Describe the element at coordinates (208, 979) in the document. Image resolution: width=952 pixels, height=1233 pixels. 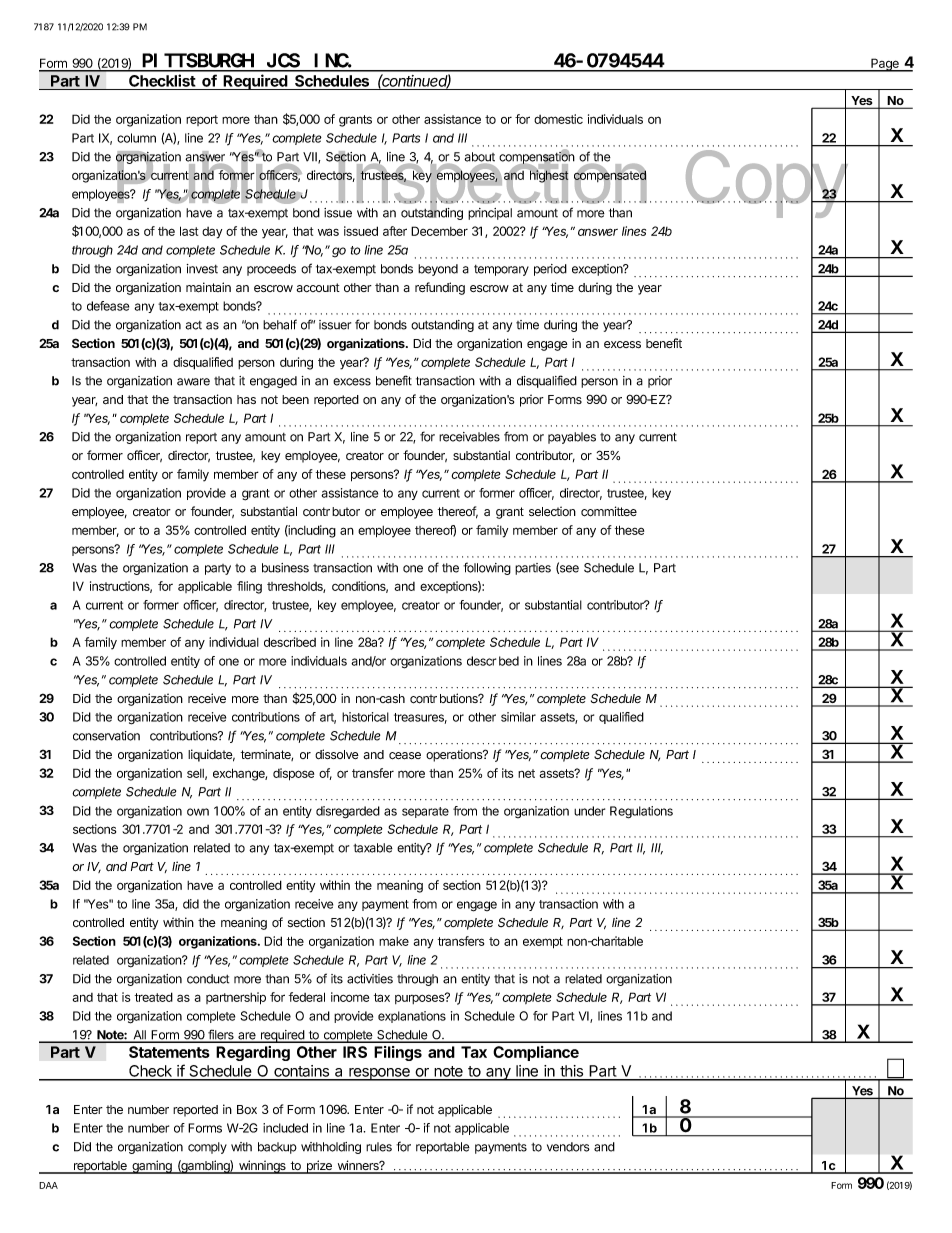
I see `conduct` at that location.
